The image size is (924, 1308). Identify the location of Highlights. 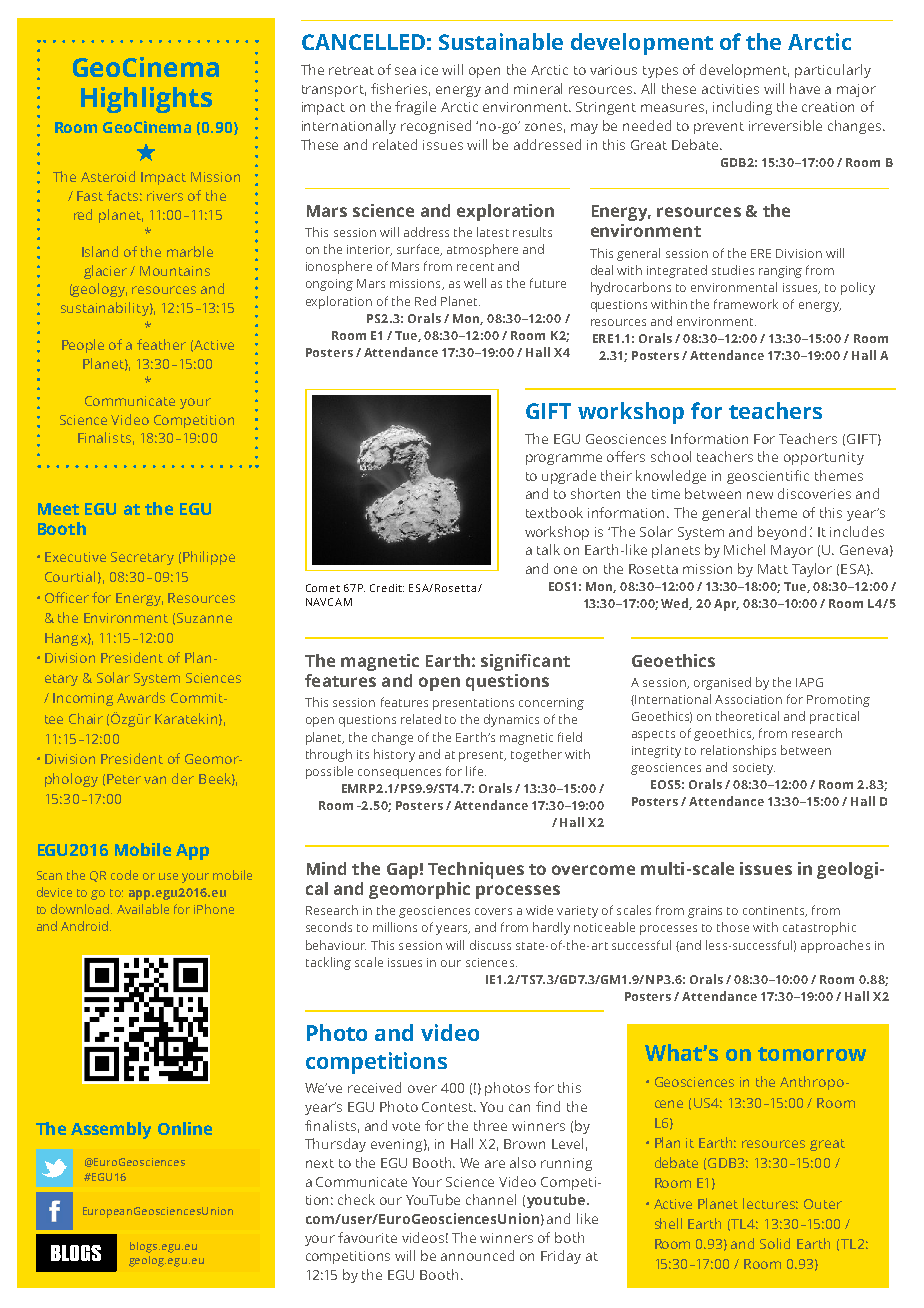
(146, 100).
